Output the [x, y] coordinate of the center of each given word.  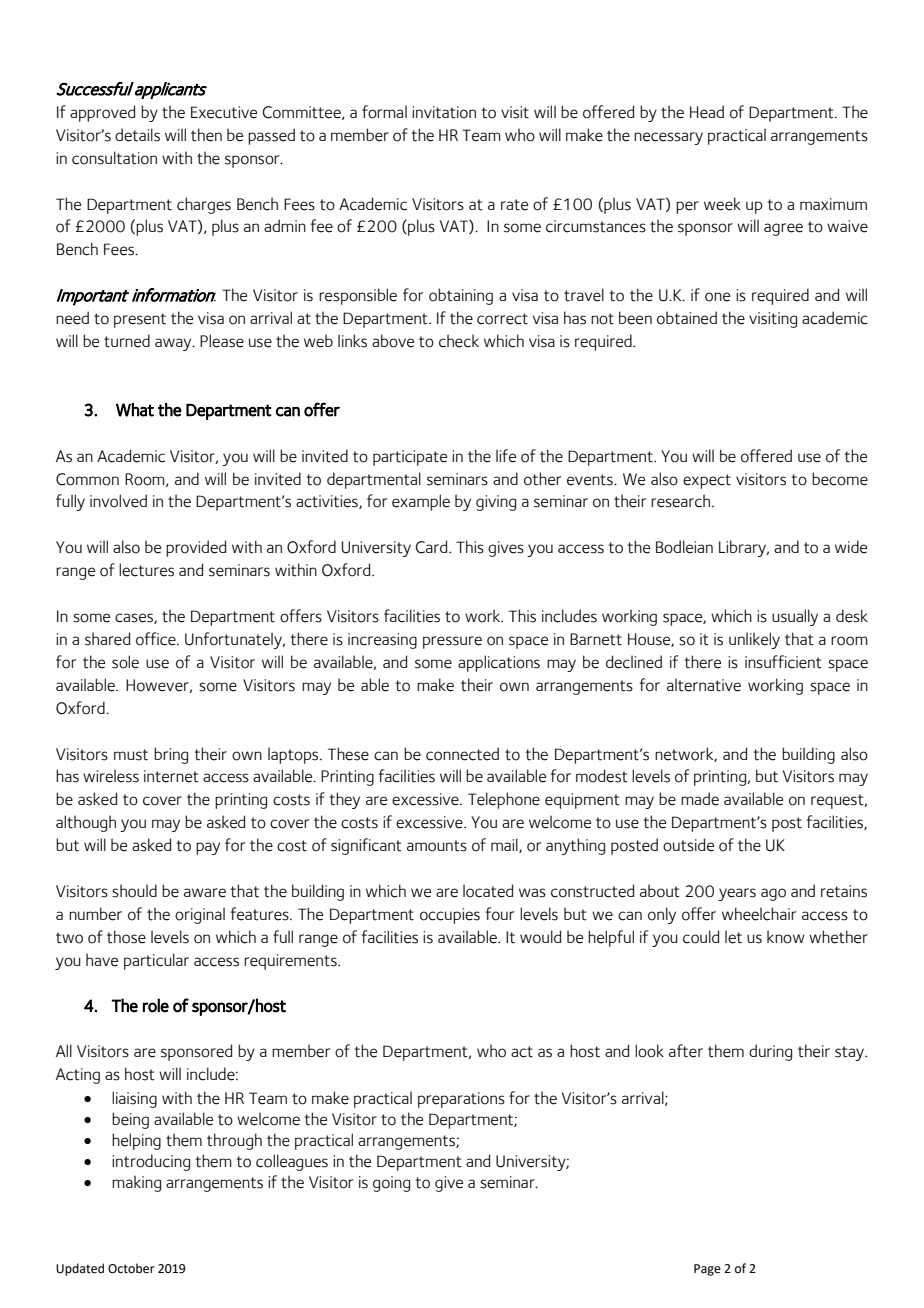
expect [707, 481]
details [137, 135]
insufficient [783, 662]
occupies [450, 916]
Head [707, 112]
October [131, 1268]
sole [125, 662]
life [506, 456]
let [733, 937]
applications [499, 663]
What [135, 410]
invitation [444, 112]
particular [156, 961]
